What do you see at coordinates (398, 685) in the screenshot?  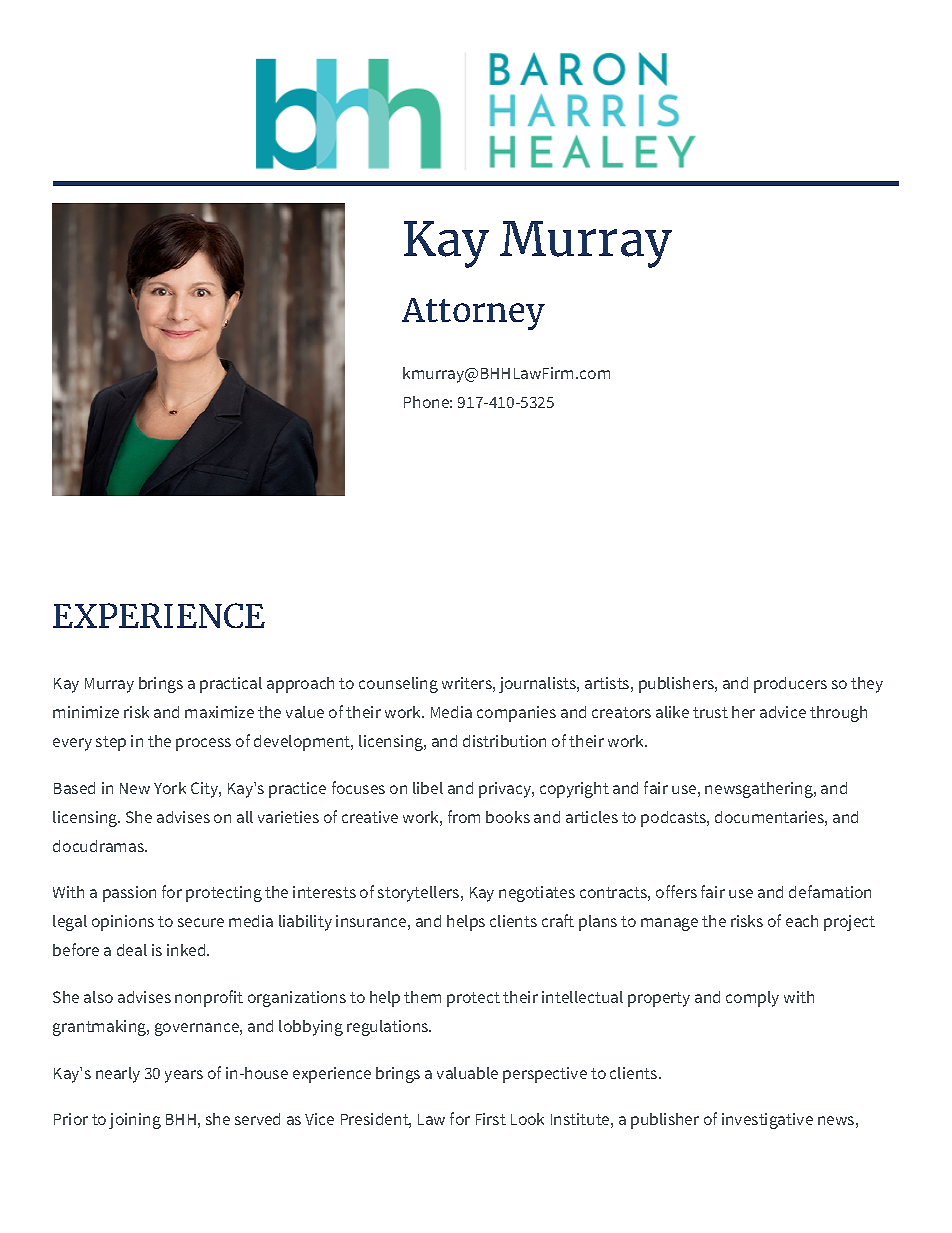 I see `counseling` at bounding box center [398, 685].
